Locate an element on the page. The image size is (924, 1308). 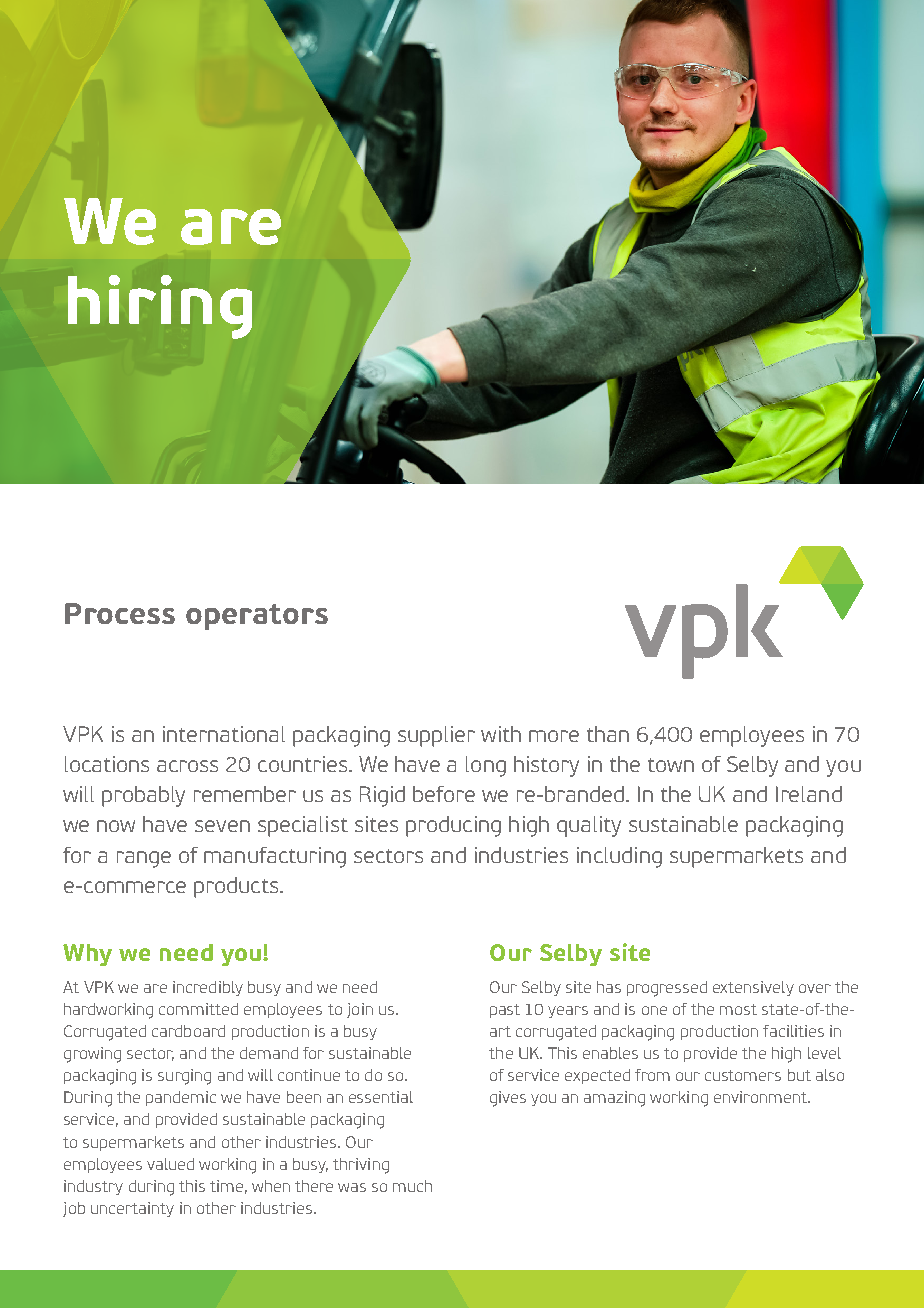
valued is located at coordinates (170, 1164).
